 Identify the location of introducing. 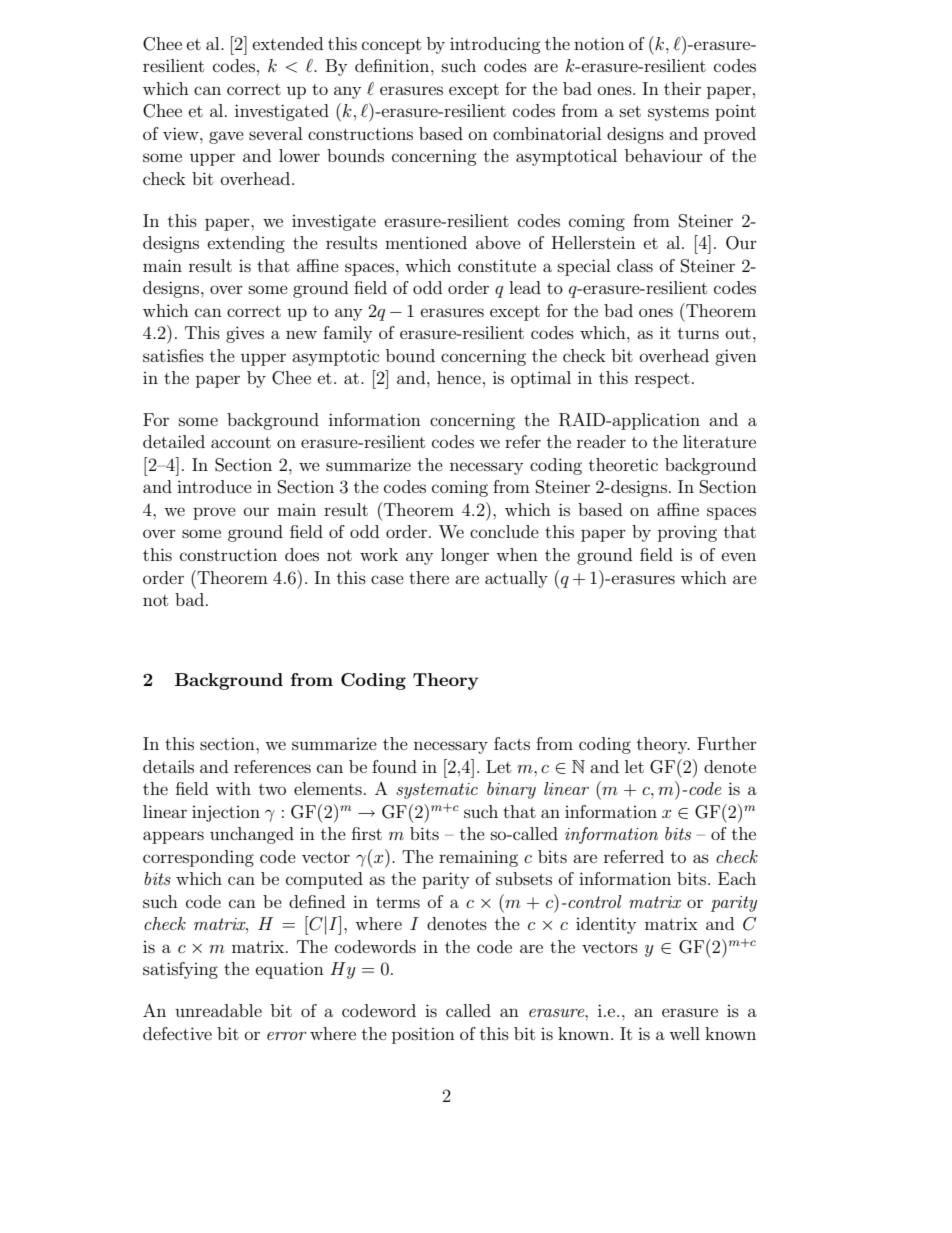
(495, 45).
